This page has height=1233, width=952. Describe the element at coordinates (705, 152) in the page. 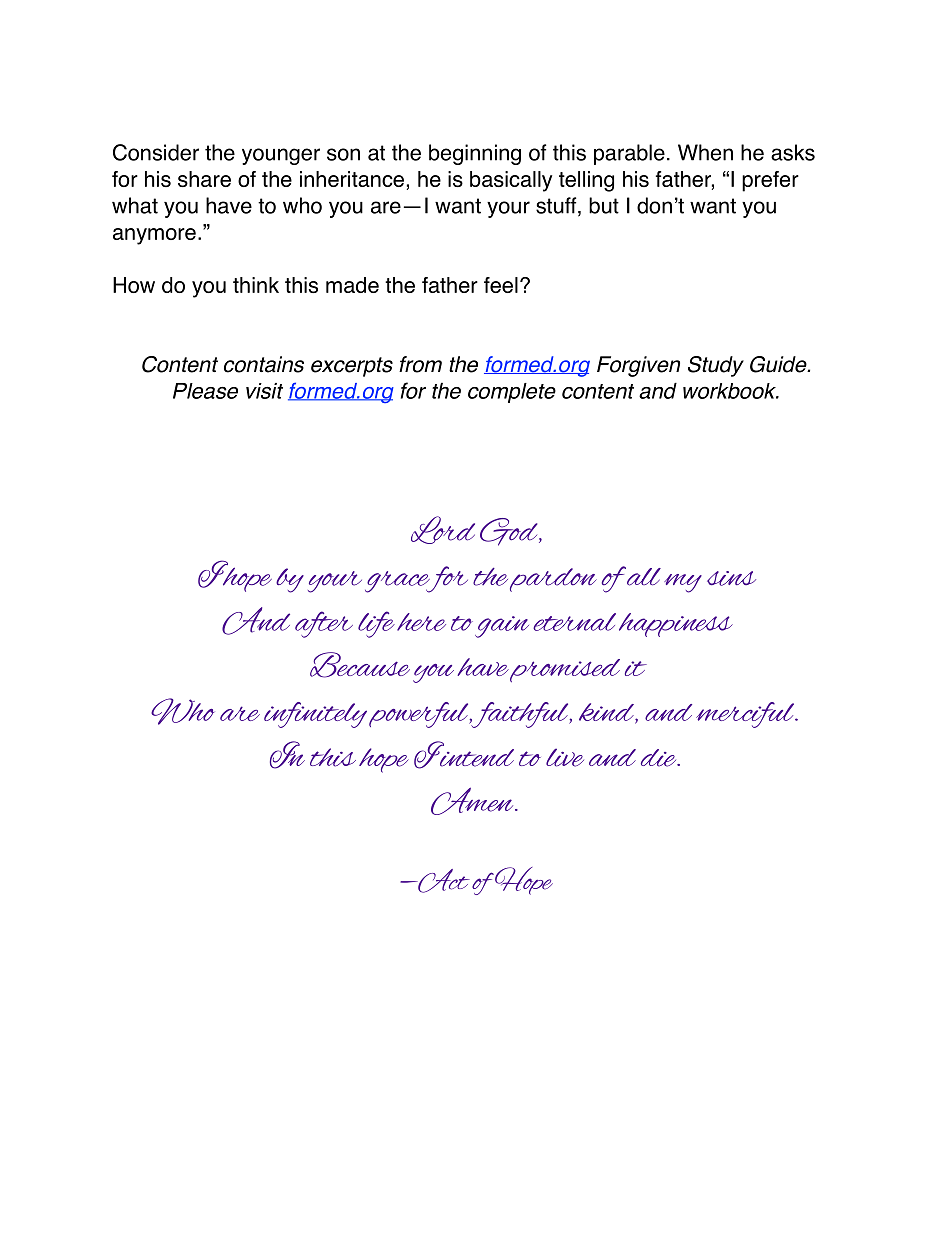

I see `When` at that location.
